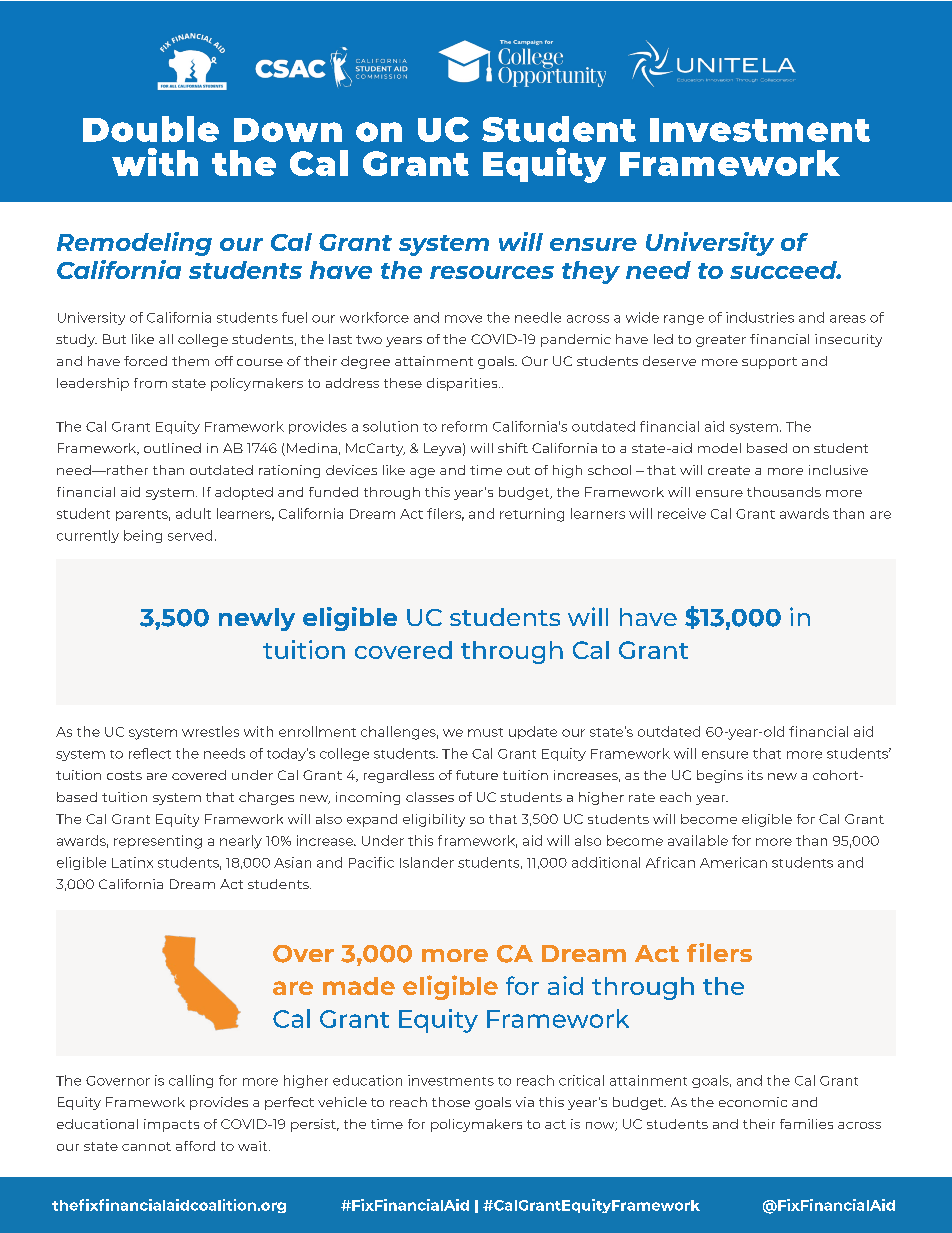 The height and width of the screenshot is (1233, 952). What do you see at coordinates (485, 732) in the screenshot?
I see `must` at bounding box center [485, 732].
